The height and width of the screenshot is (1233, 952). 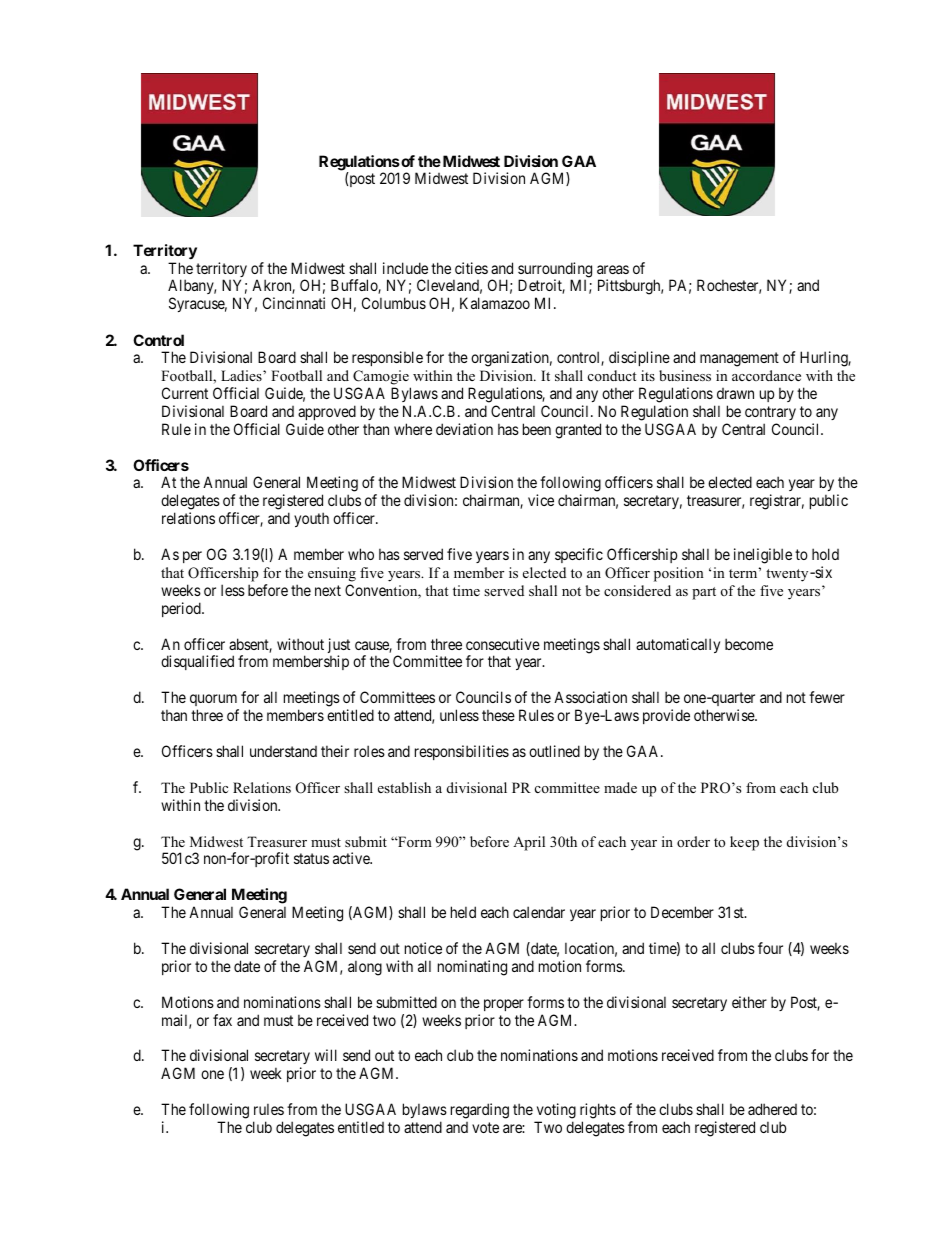 What do you see at coordinates (537, 429) in the screenshot?
I see `been` at bounding box center [537, 429].
